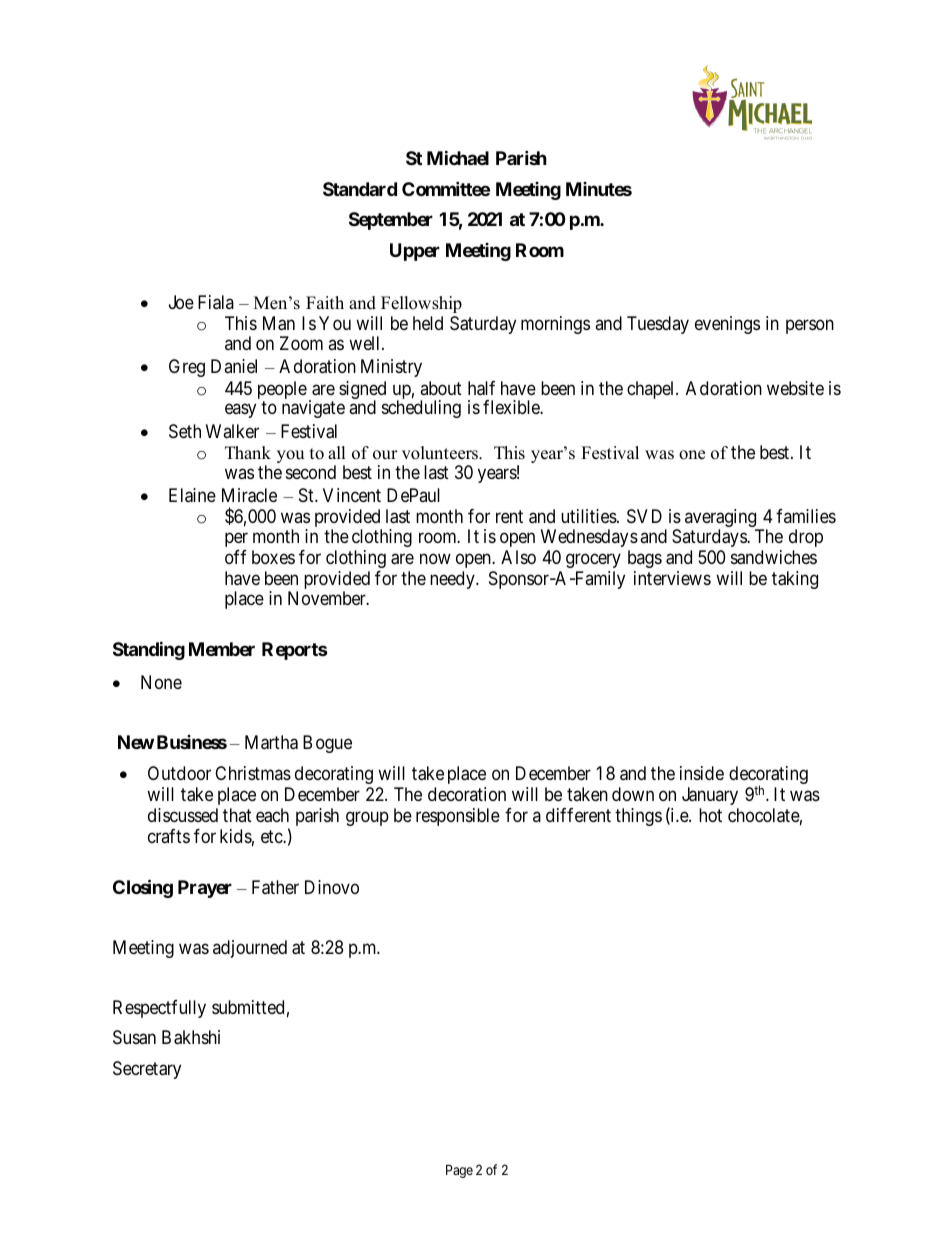 The image size is (952, 1233). Describe the element at coordinates (459, 1171) in the screenshot. I see `Page` at that location.
